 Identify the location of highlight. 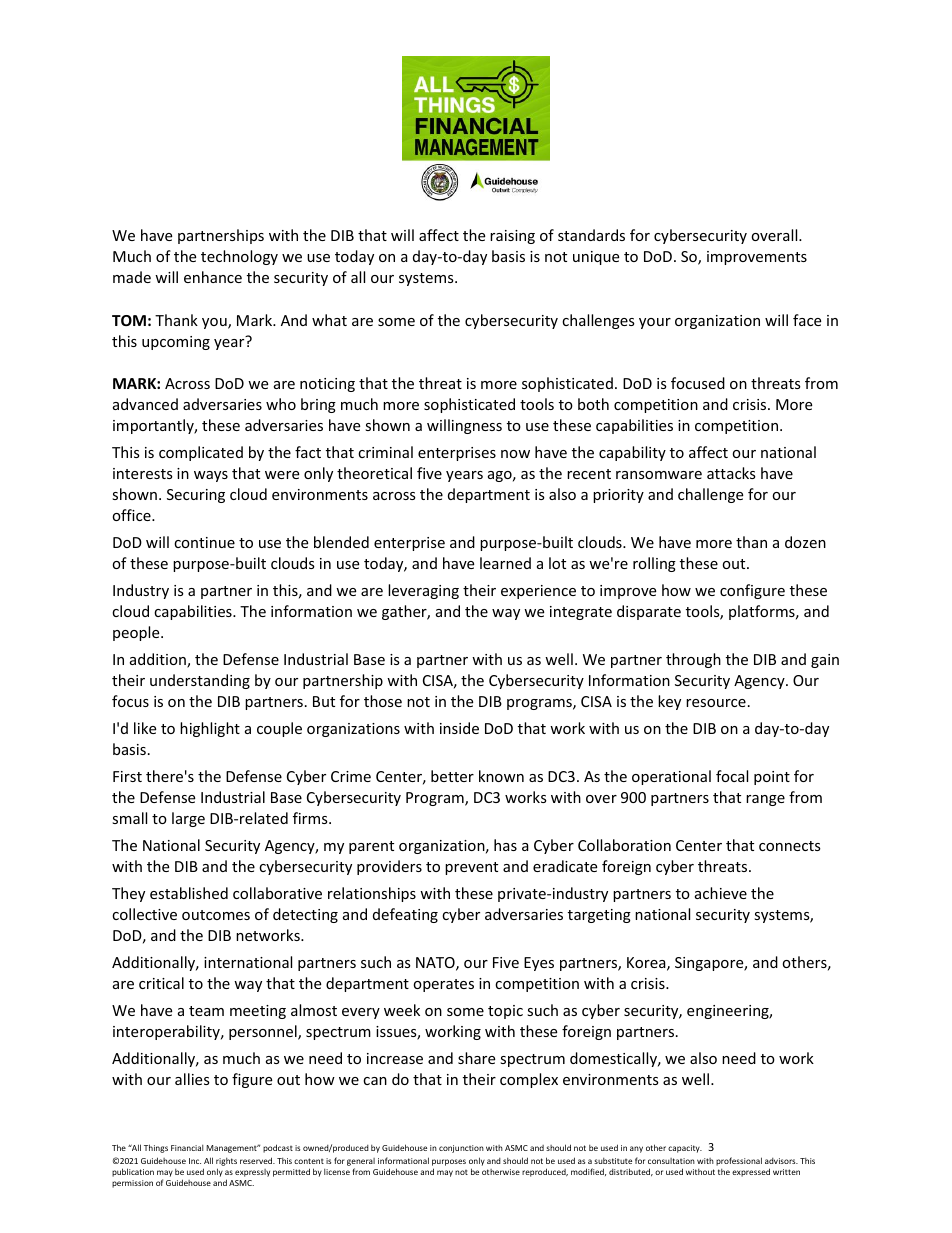
(210, 729).
